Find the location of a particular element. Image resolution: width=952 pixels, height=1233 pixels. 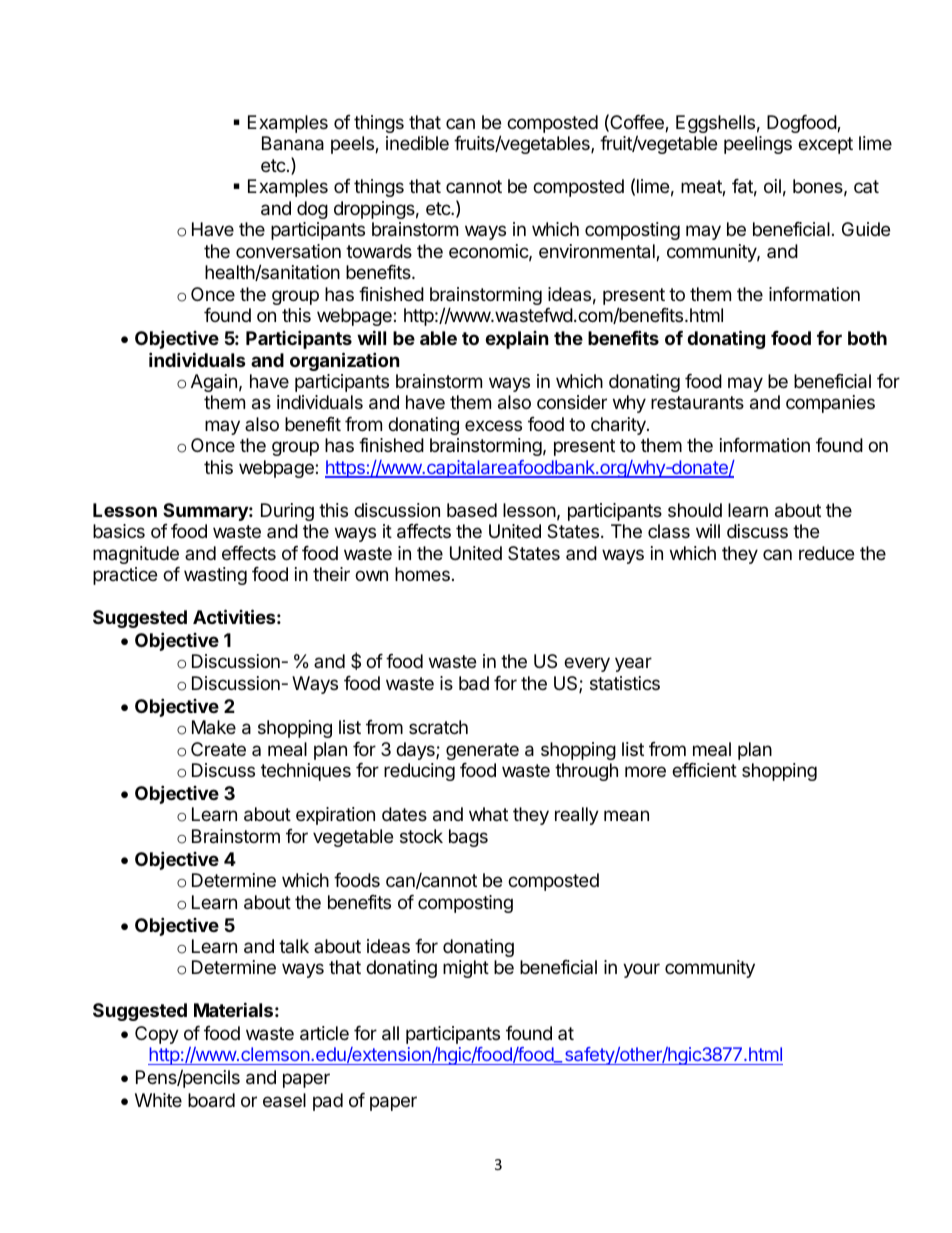

board is located at coordinates (211, 1100).
